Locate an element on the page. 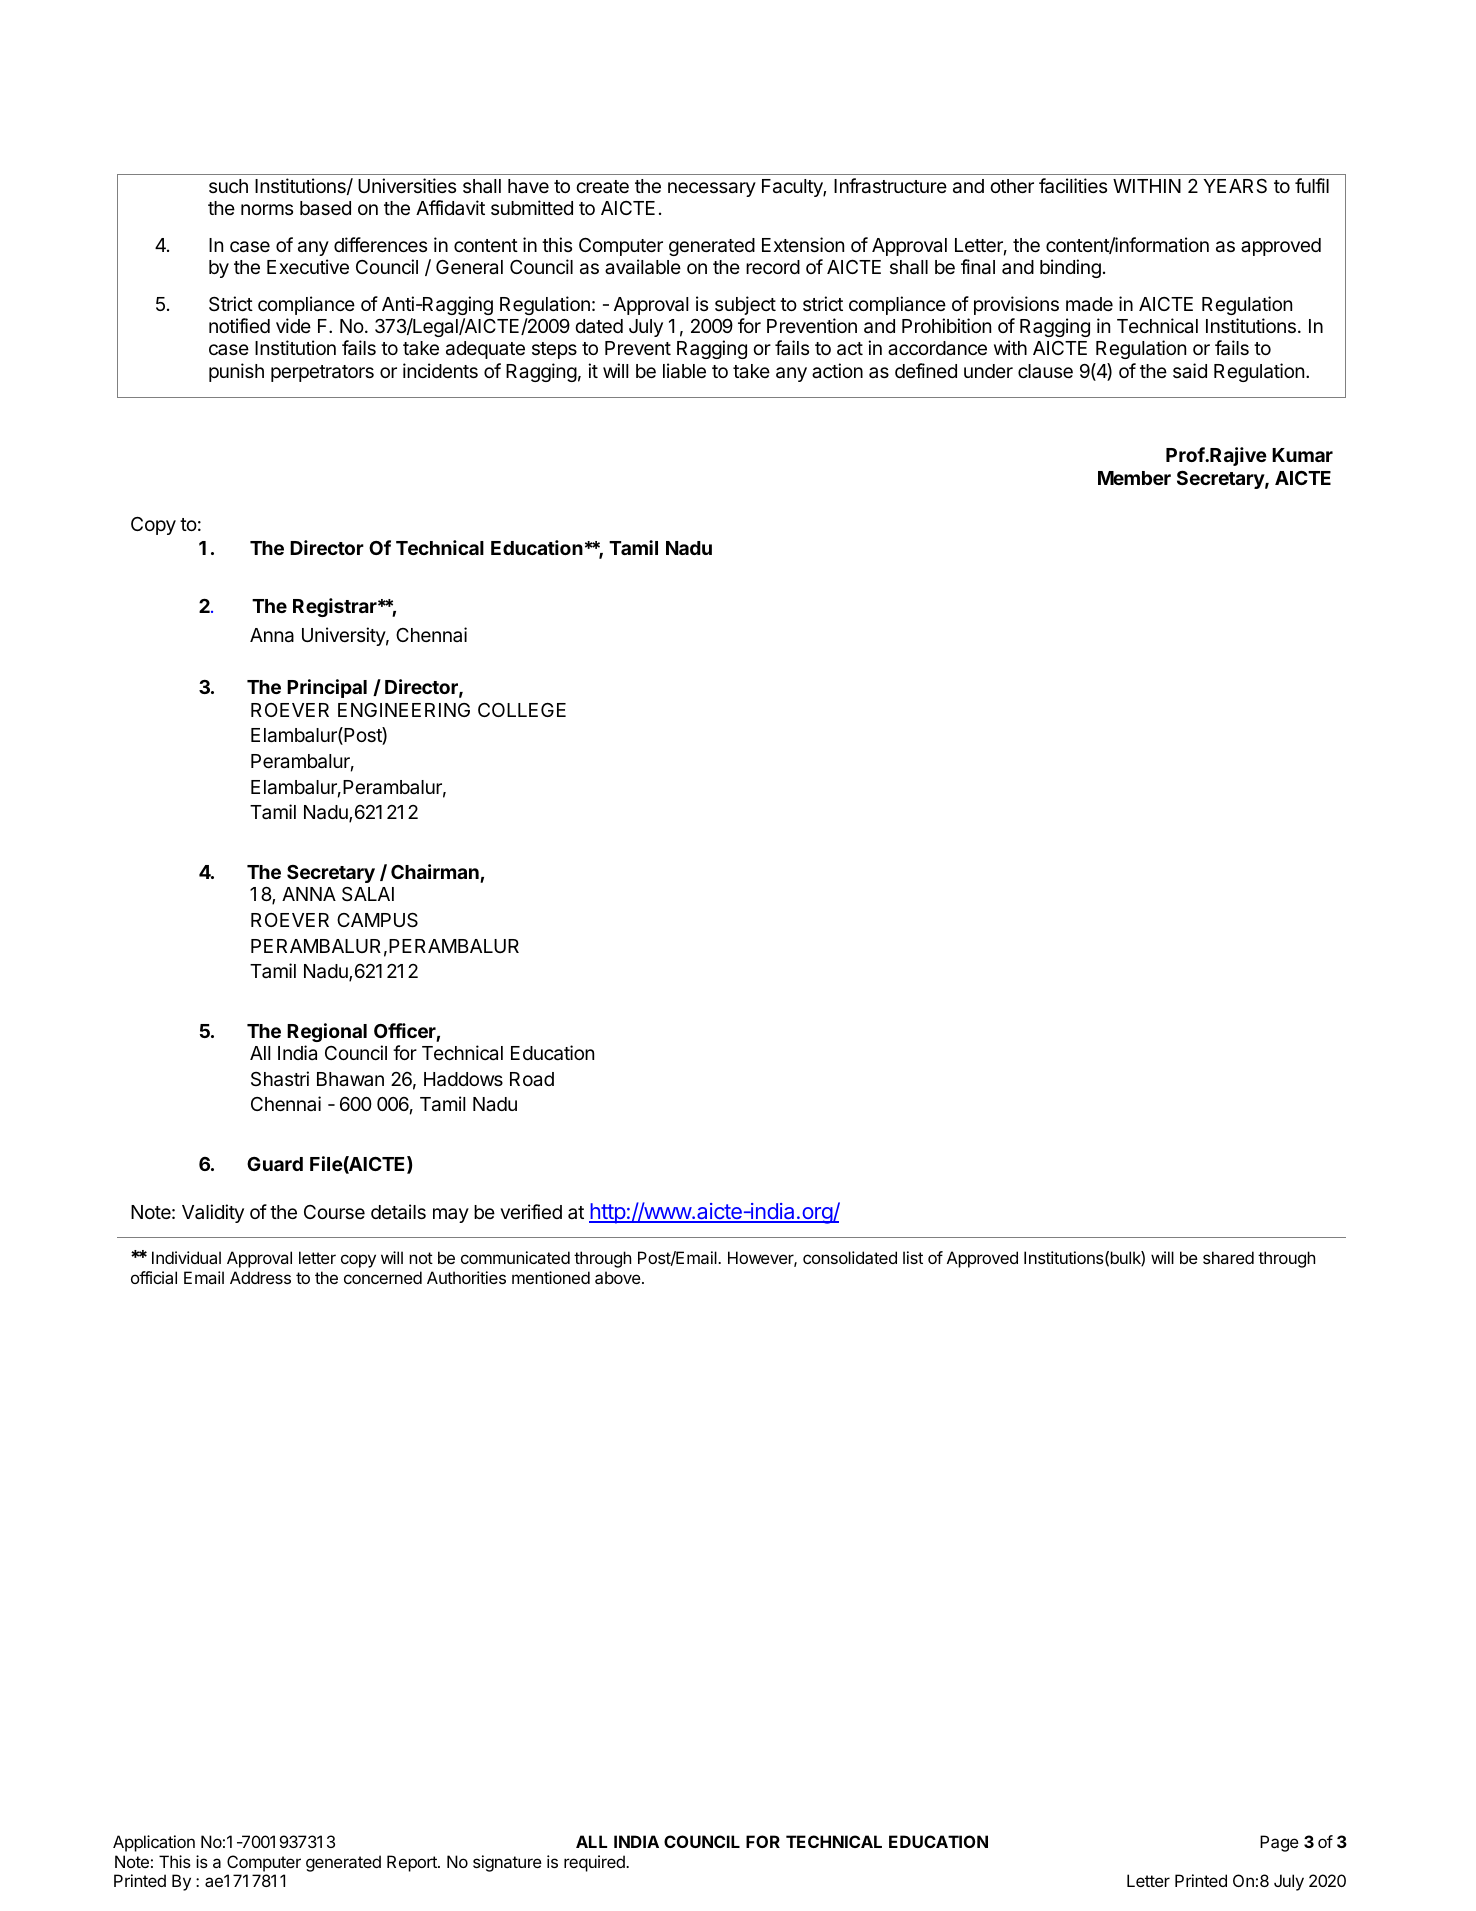 The image size is (1476, 1911). YEARS is located at coordinates (1235, 186).
